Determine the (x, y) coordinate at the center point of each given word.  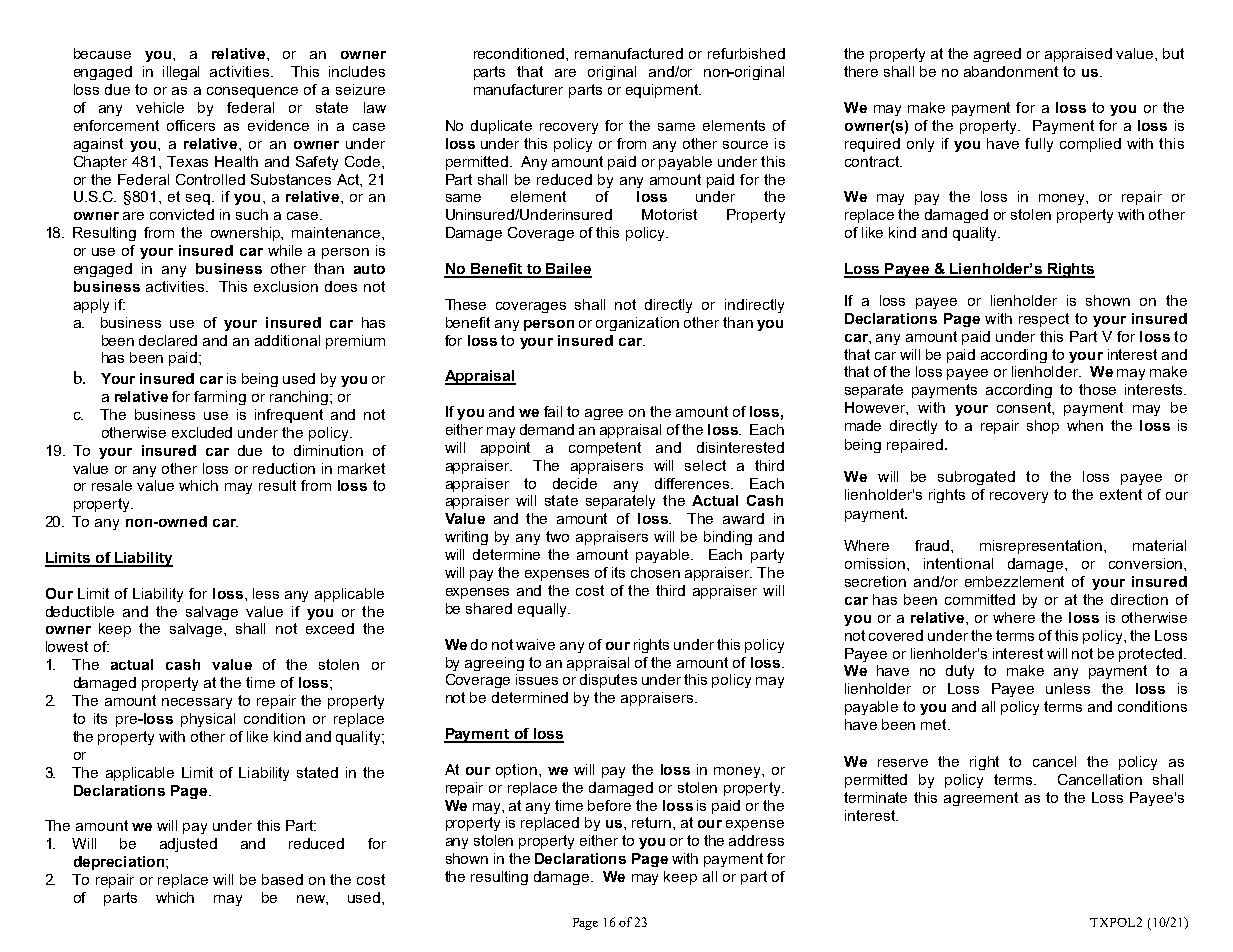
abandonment (1011, 71)
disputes (608, 681)
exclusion (286, 286)
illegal (181, 73)
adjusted (188, 845)
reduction (284, 468)
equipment (663, 91)
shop (1043, 427)
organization (637, 324)
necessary (197, 703)
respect (1044, 320)
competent (605, 449)
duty (960, 672)
